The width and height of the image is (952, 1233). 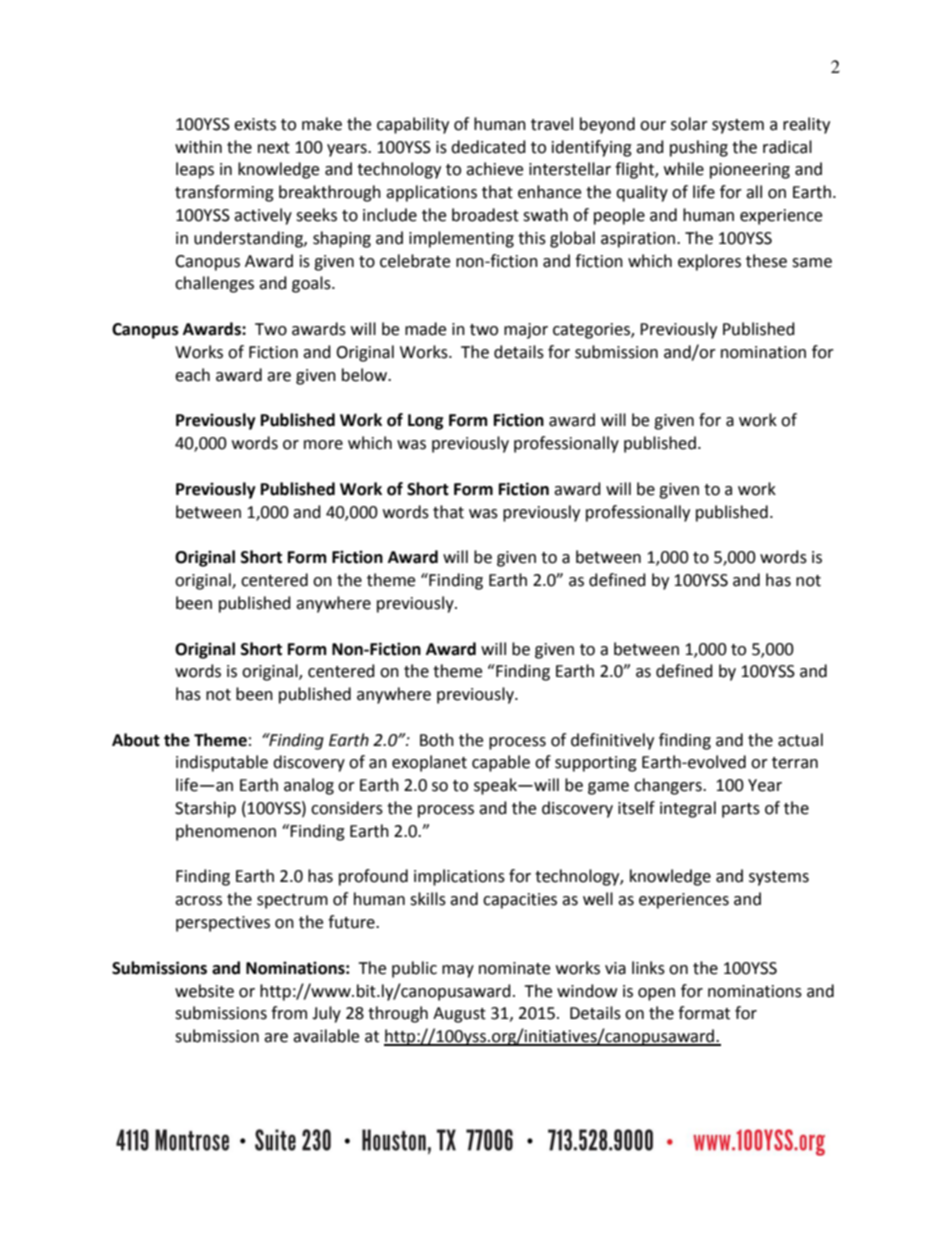 What do you see at coordinates (426, 422) in the image?
I see `Long` at bounding box center [426, 422].
